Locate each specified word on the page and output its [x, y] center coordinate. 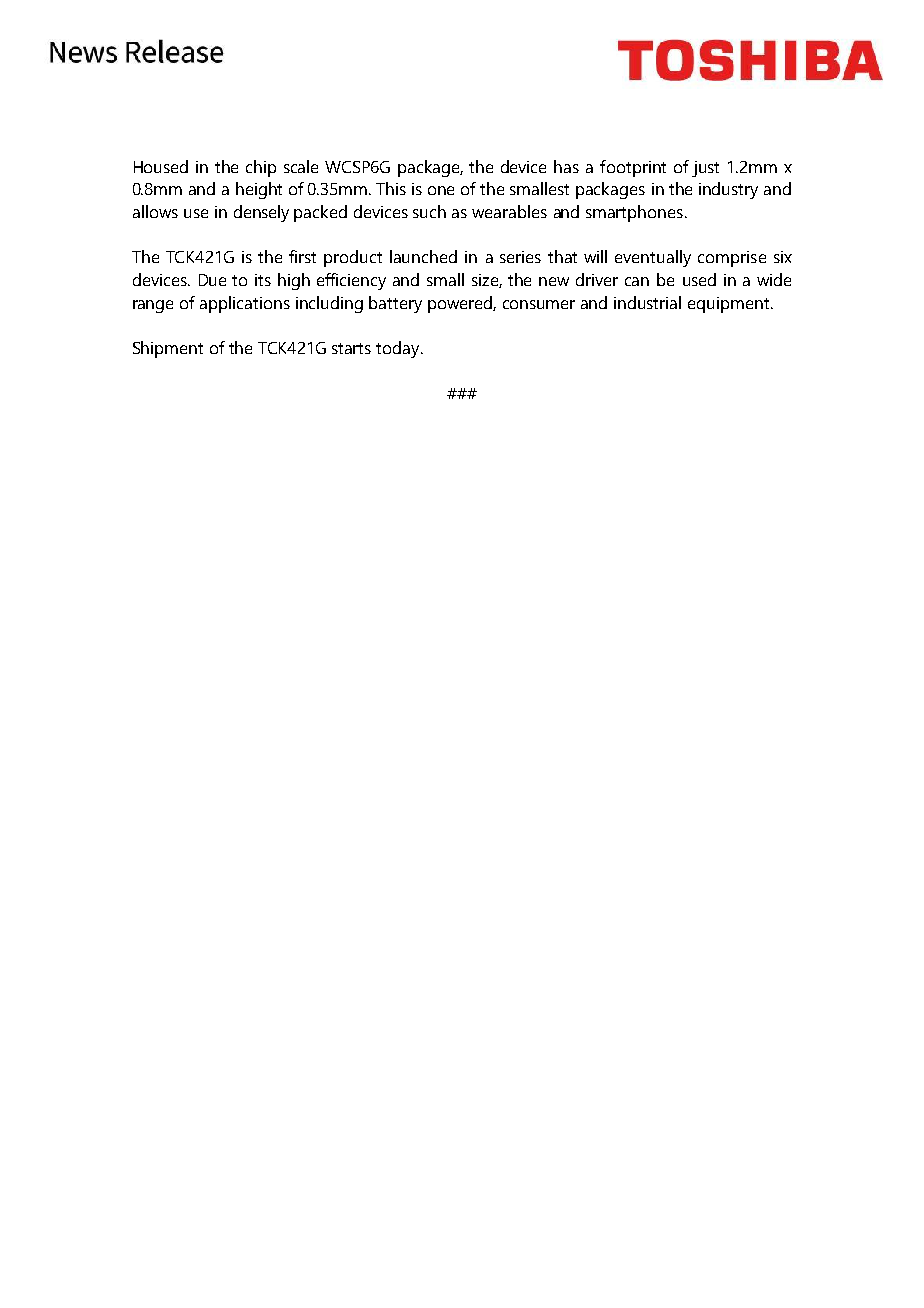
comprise [732, 259]
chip [261, 168]
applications [245, 304]
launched [423, 256]
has [566, 166]
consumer [539, 304]
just [705, 169]
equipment [730, 305]
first [302, 256]
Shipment [168, 349]
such [429, 211]
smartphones [634, 213]
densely [261, 213]
